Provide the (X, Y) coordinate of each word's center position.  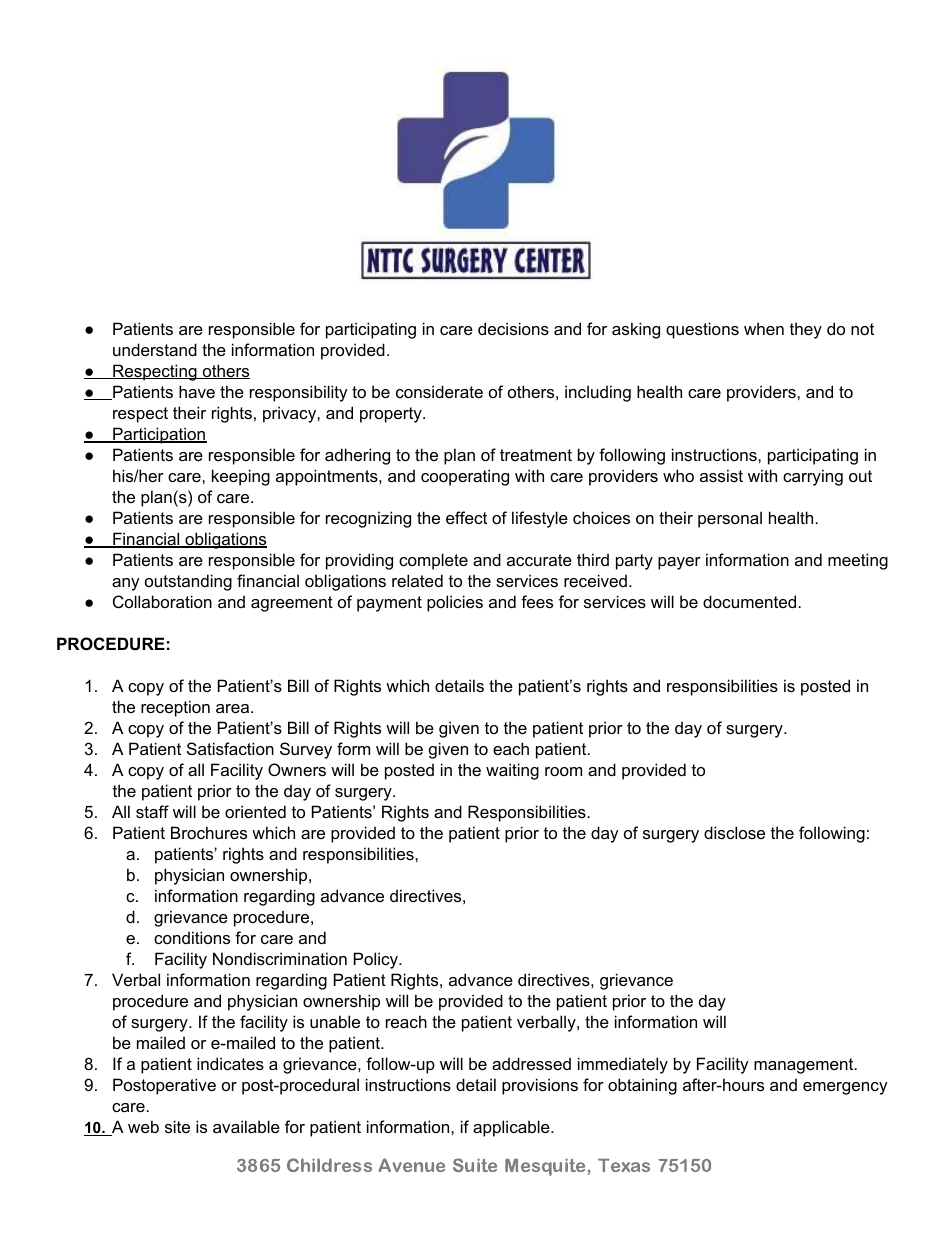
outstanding (188, 582)
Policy (377, 960)
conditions (192, 937)
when (764, 328)
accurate (539, 560)
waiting (512, 771)
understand (155, 349)
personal (730, 519)
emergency (845, 1088)
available (246, 1126)
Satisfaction (230, 748)
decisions (513, 328)
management (805, 1066)
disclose (734, 832)
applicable (512, 1128)
